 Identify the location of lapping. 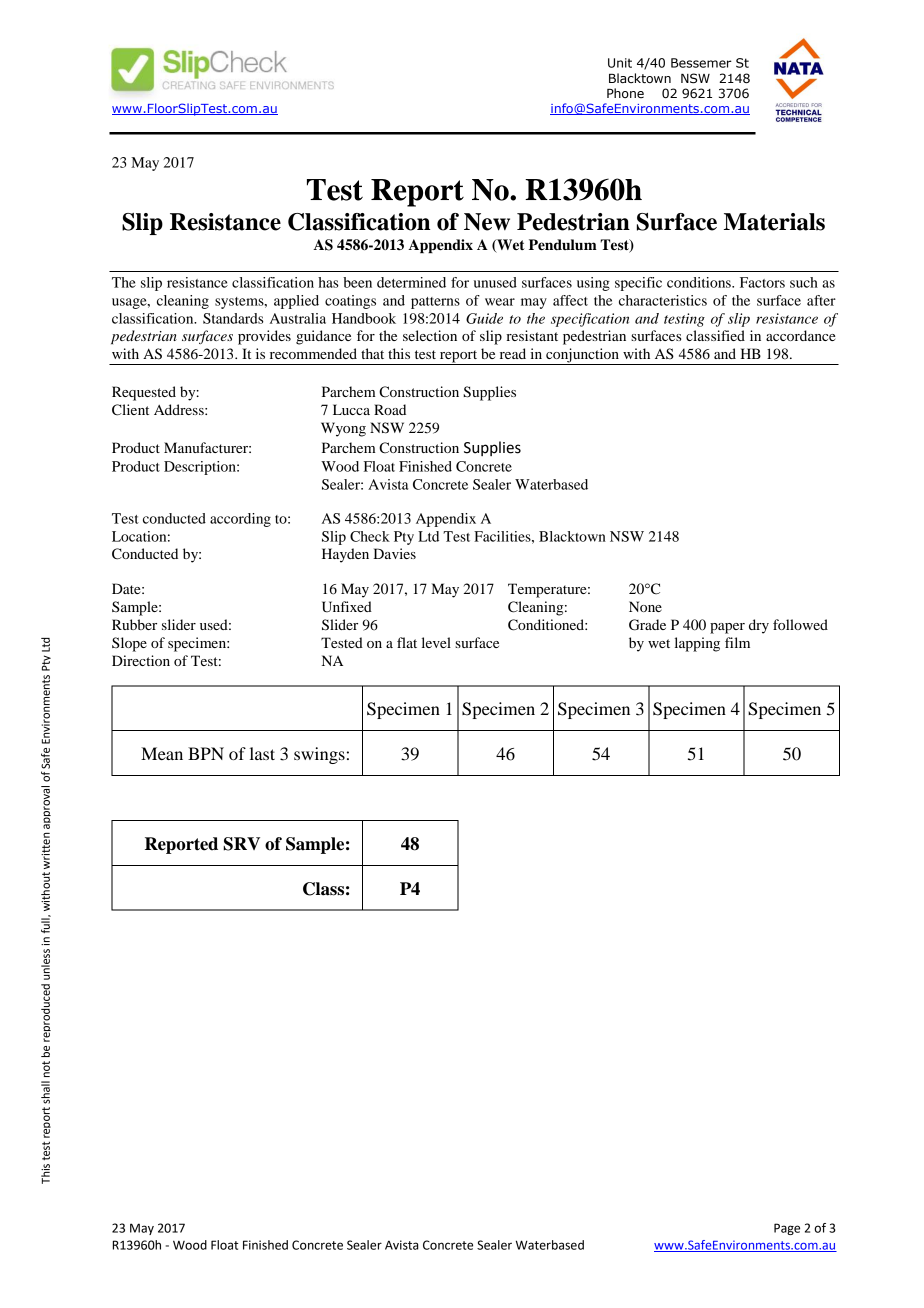
(697, 644).
